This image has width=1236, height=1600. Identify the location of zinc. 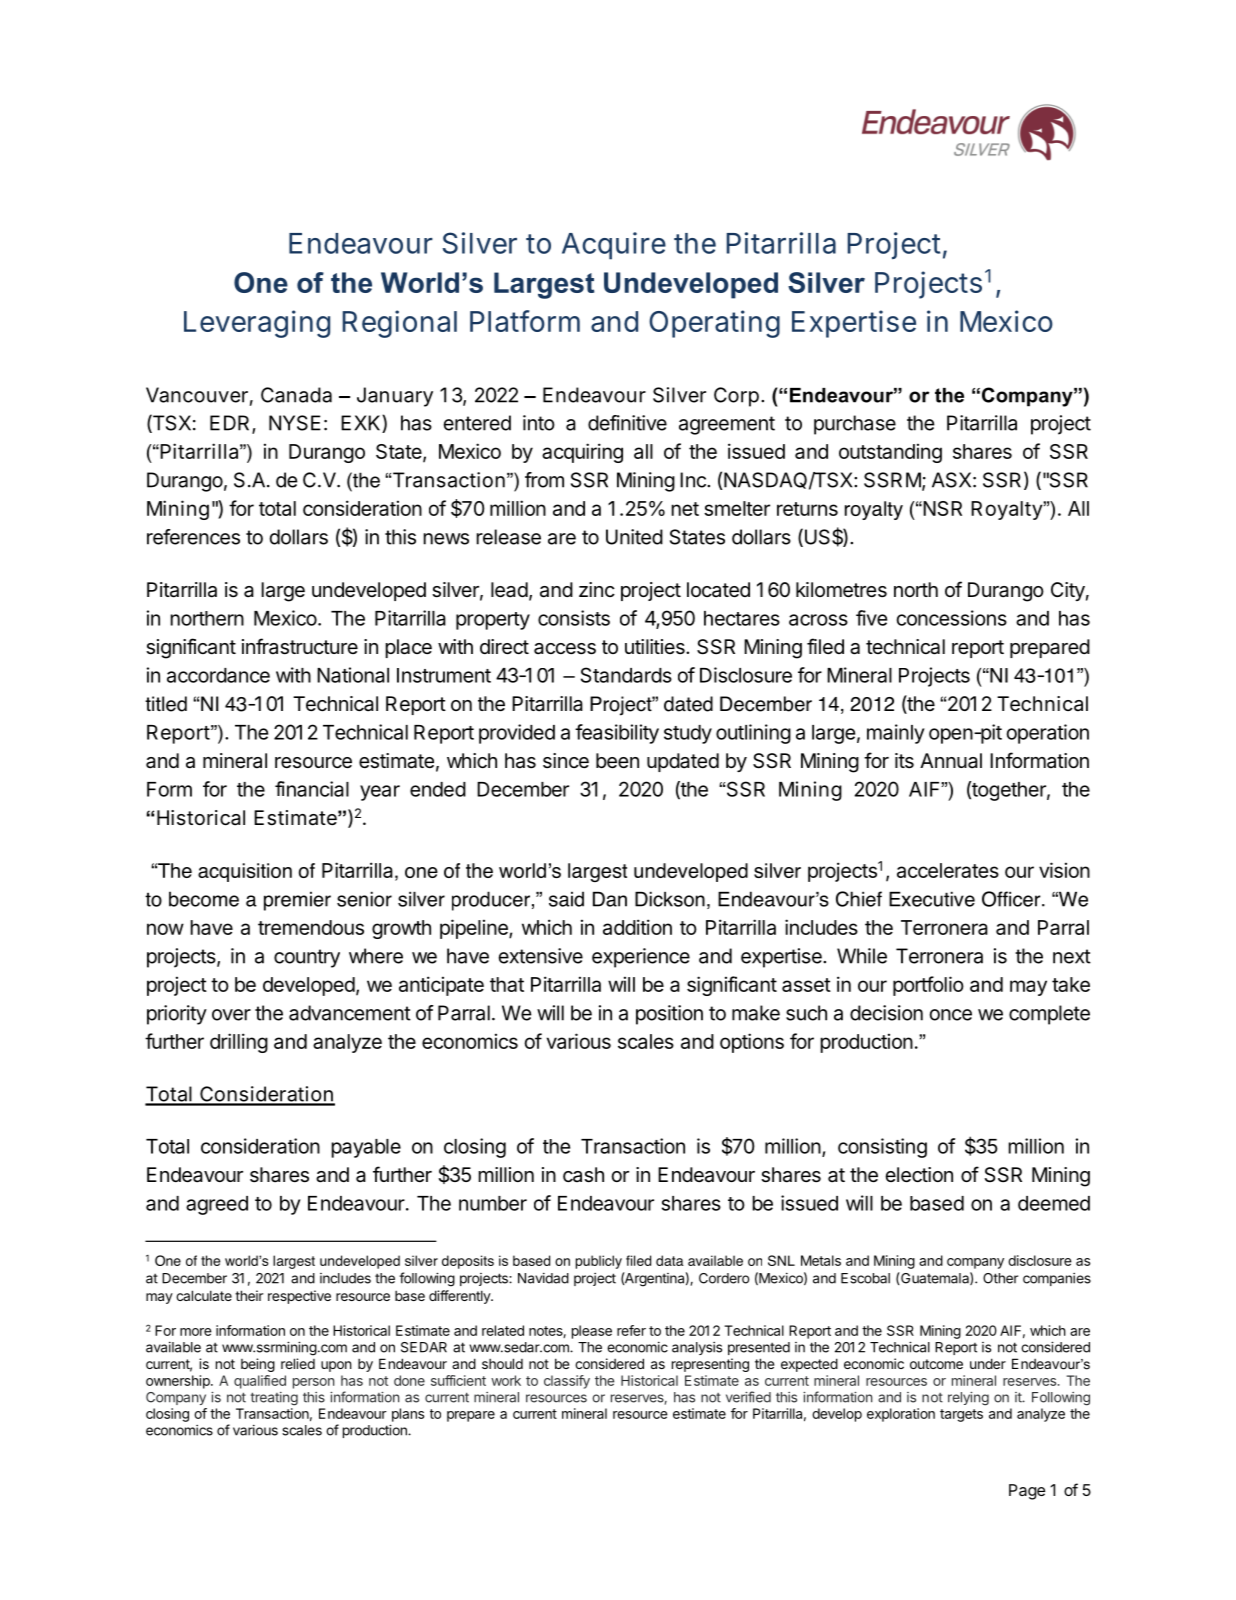
(597, 589).
